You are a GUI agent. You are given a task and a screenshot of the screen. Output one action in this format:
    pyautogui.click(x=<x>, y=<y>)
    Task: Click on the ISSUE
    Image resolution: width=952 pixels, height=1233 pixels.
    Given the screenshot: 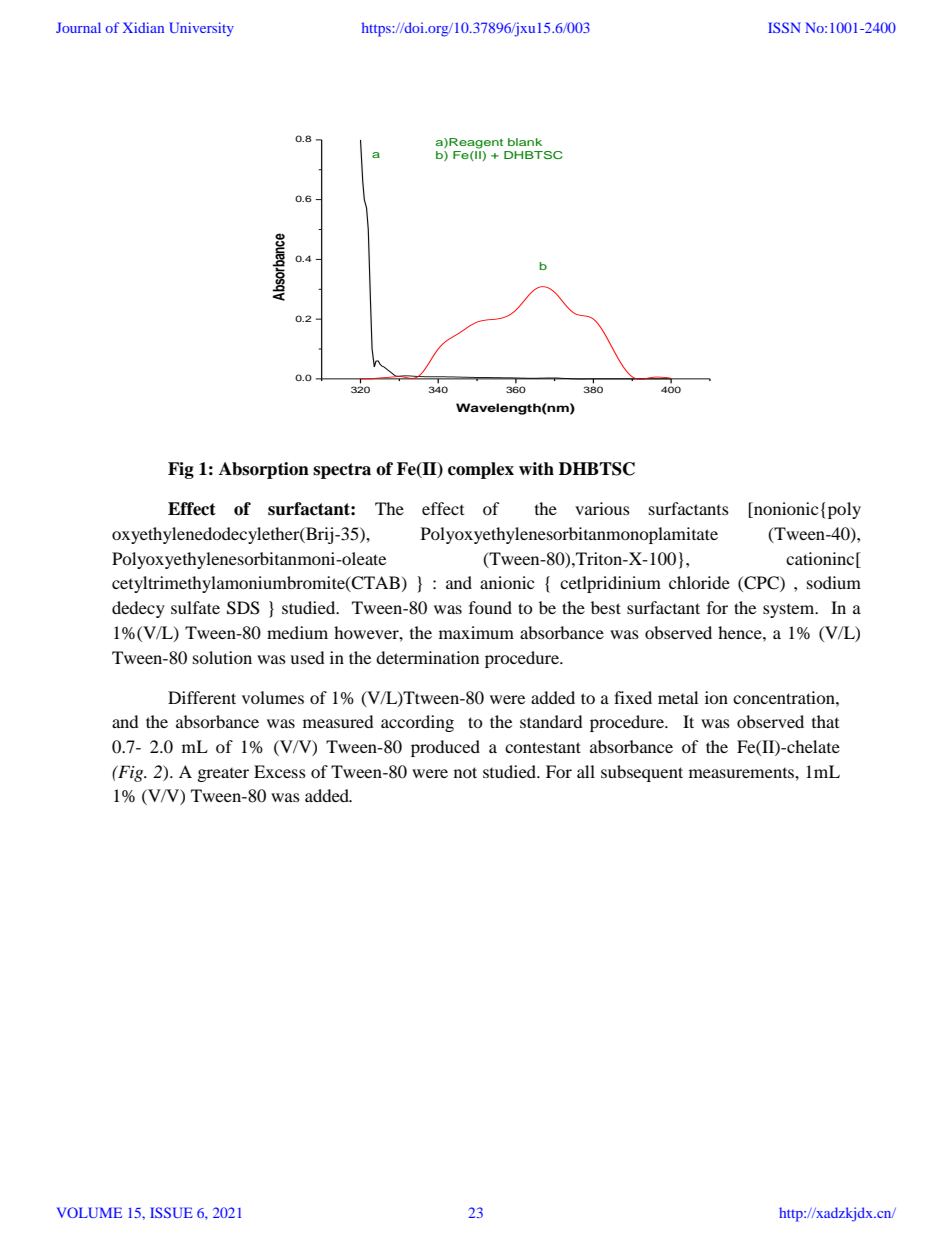 What is the action you would take?
    pyautogui.click(x=171, y=1212)
